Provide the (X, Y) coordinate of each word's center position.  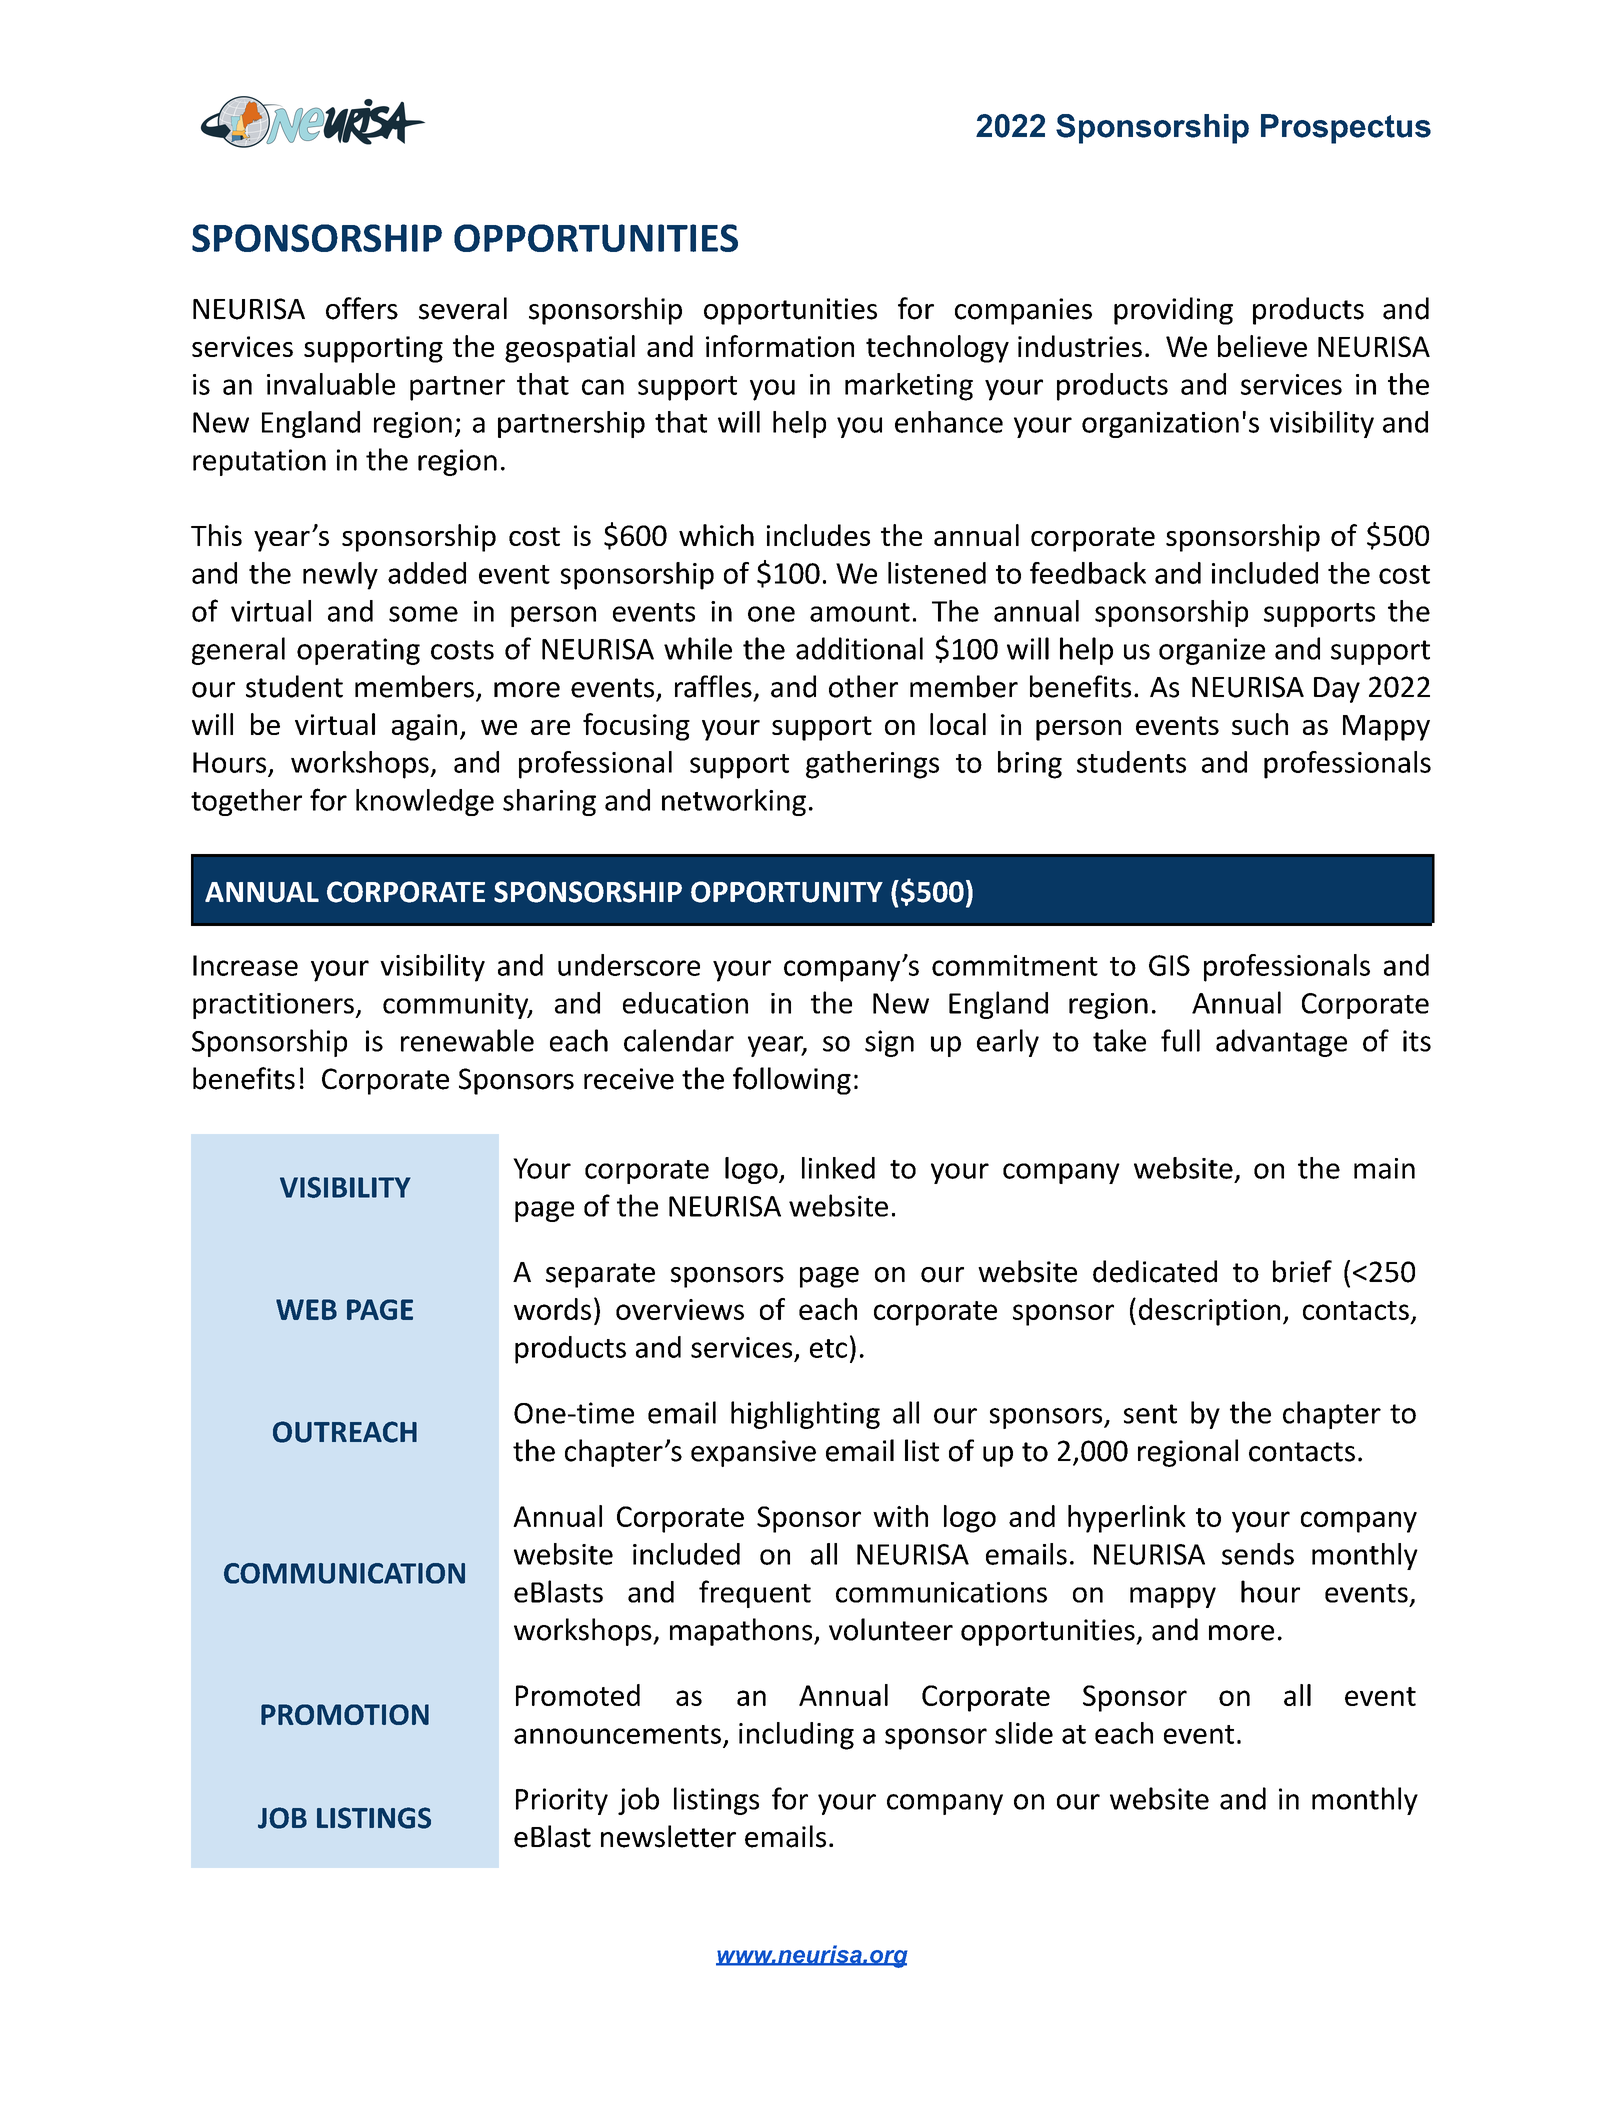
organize (1212, 651)
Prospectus (1346, 129)
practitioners (274, 1006)
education (685, 1003)
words (552, 1309)
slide (1024, 1733)
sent (1150, 1414)
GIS (1169, 965)
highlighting (805, 1415)
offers (362, 308)
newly (340, 576)
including (796, 1736)
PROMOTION (345, 1714)
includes (818, 535)
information (780, 346)
